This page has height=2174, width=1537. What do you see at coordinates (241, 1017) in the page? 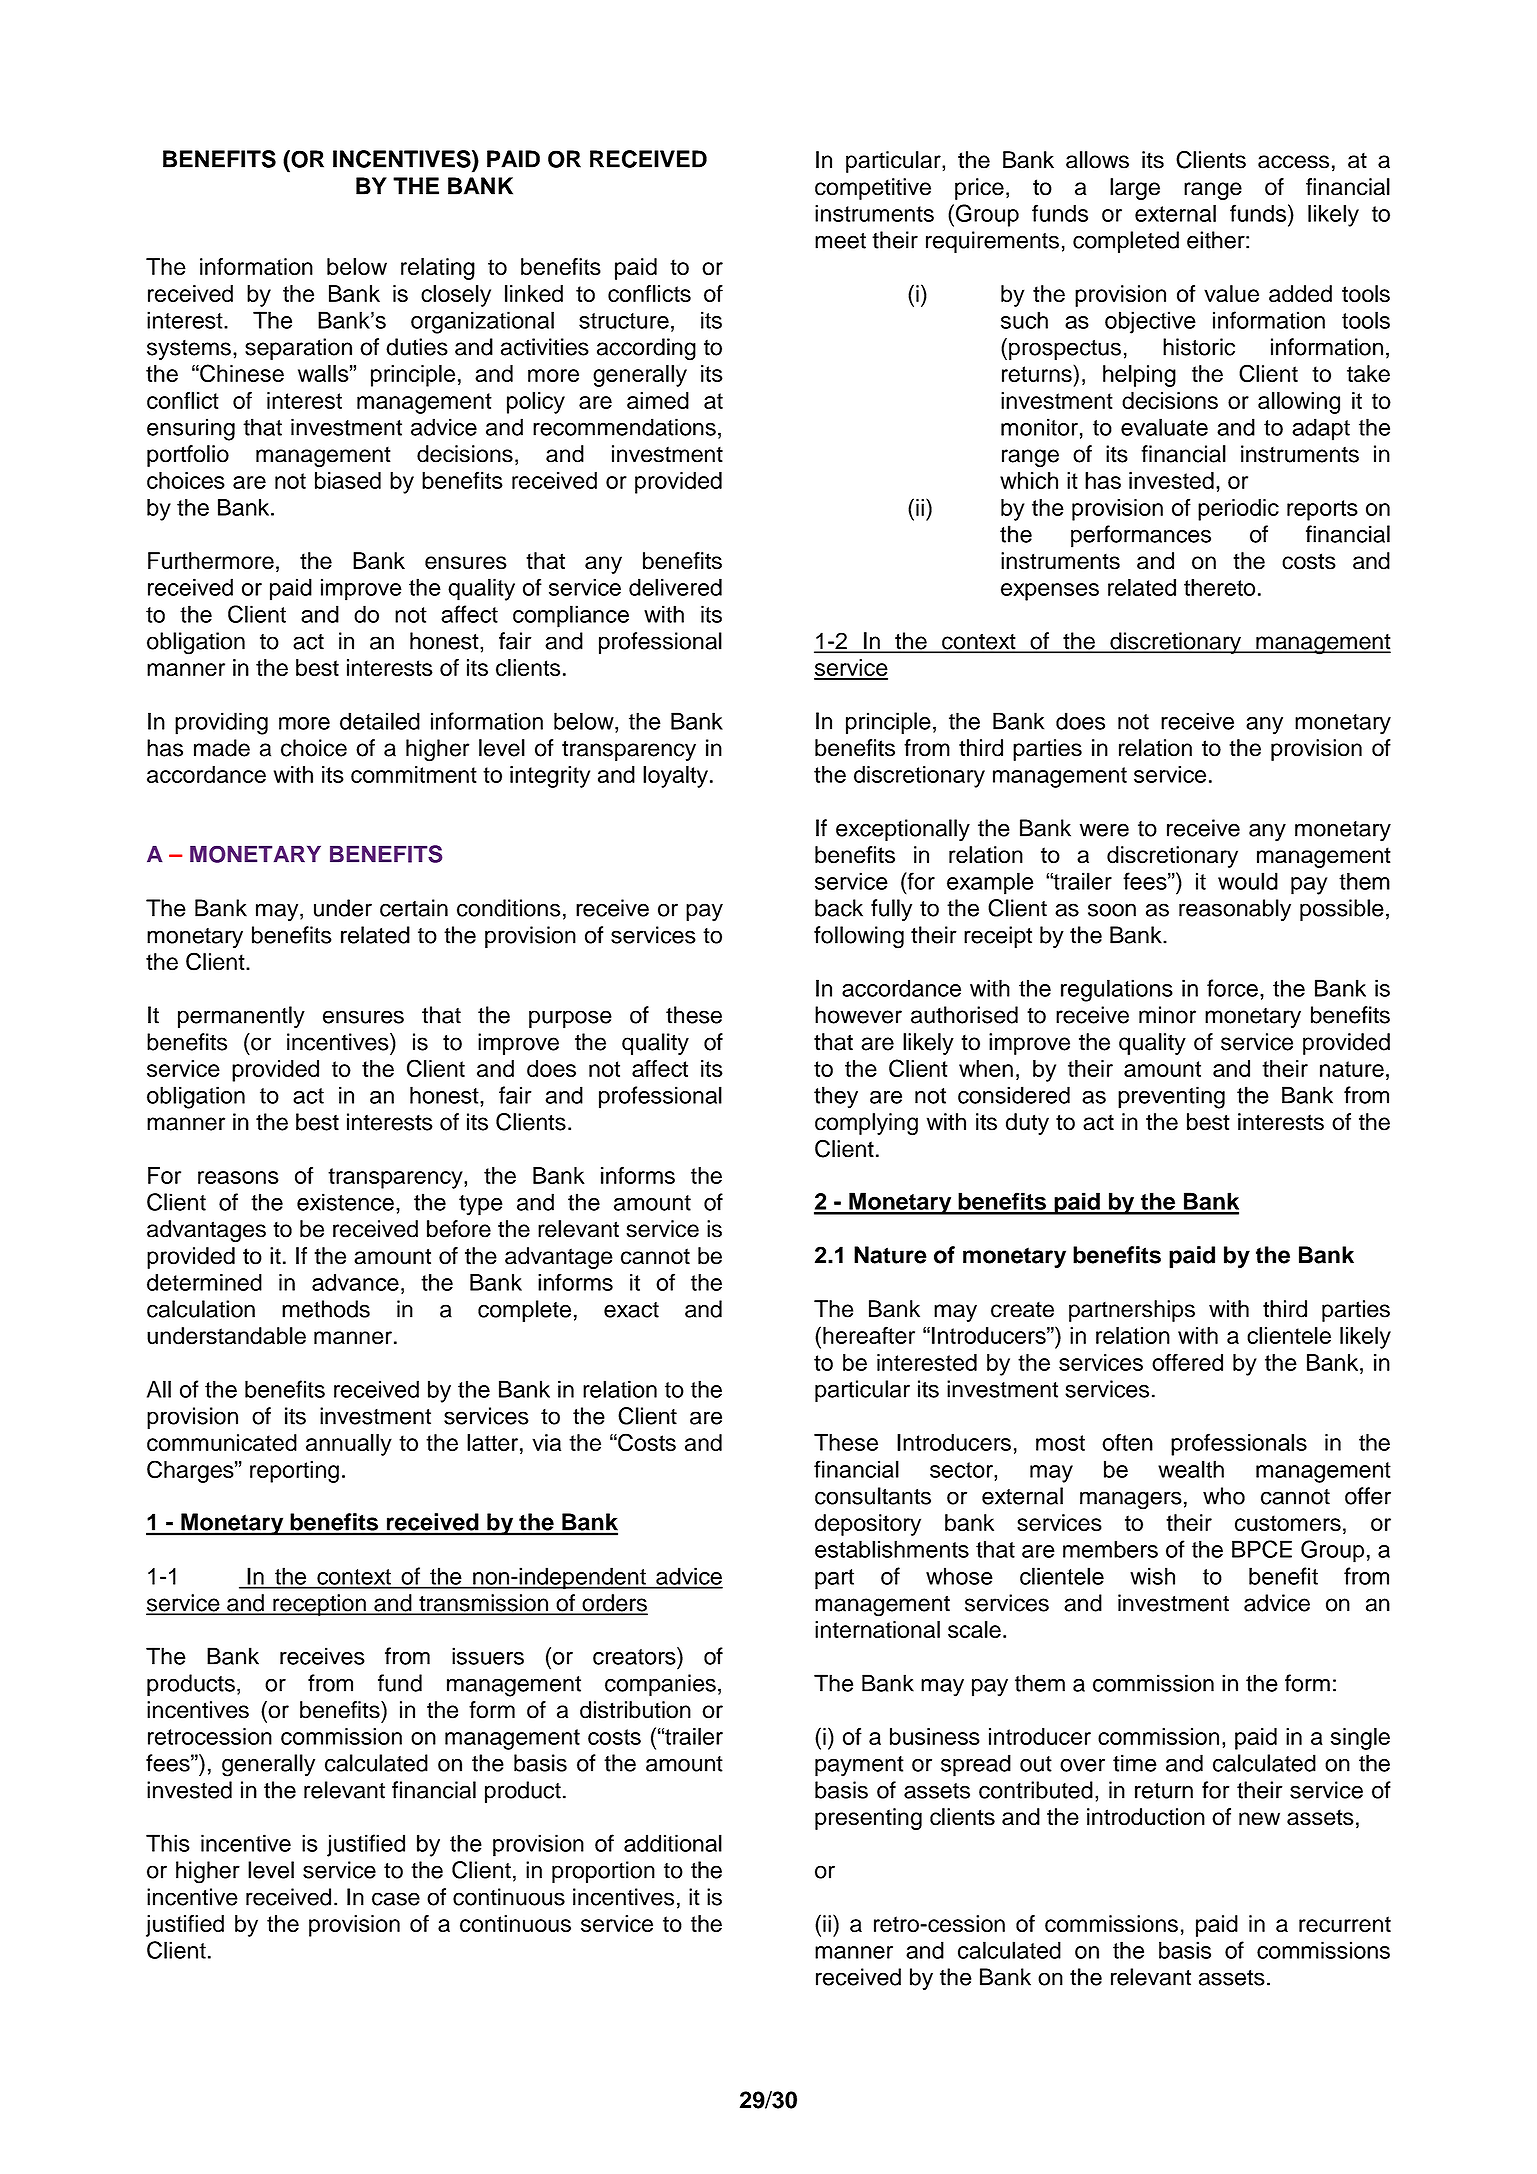
I see `permanently` at bounding box center [241, 1017].
